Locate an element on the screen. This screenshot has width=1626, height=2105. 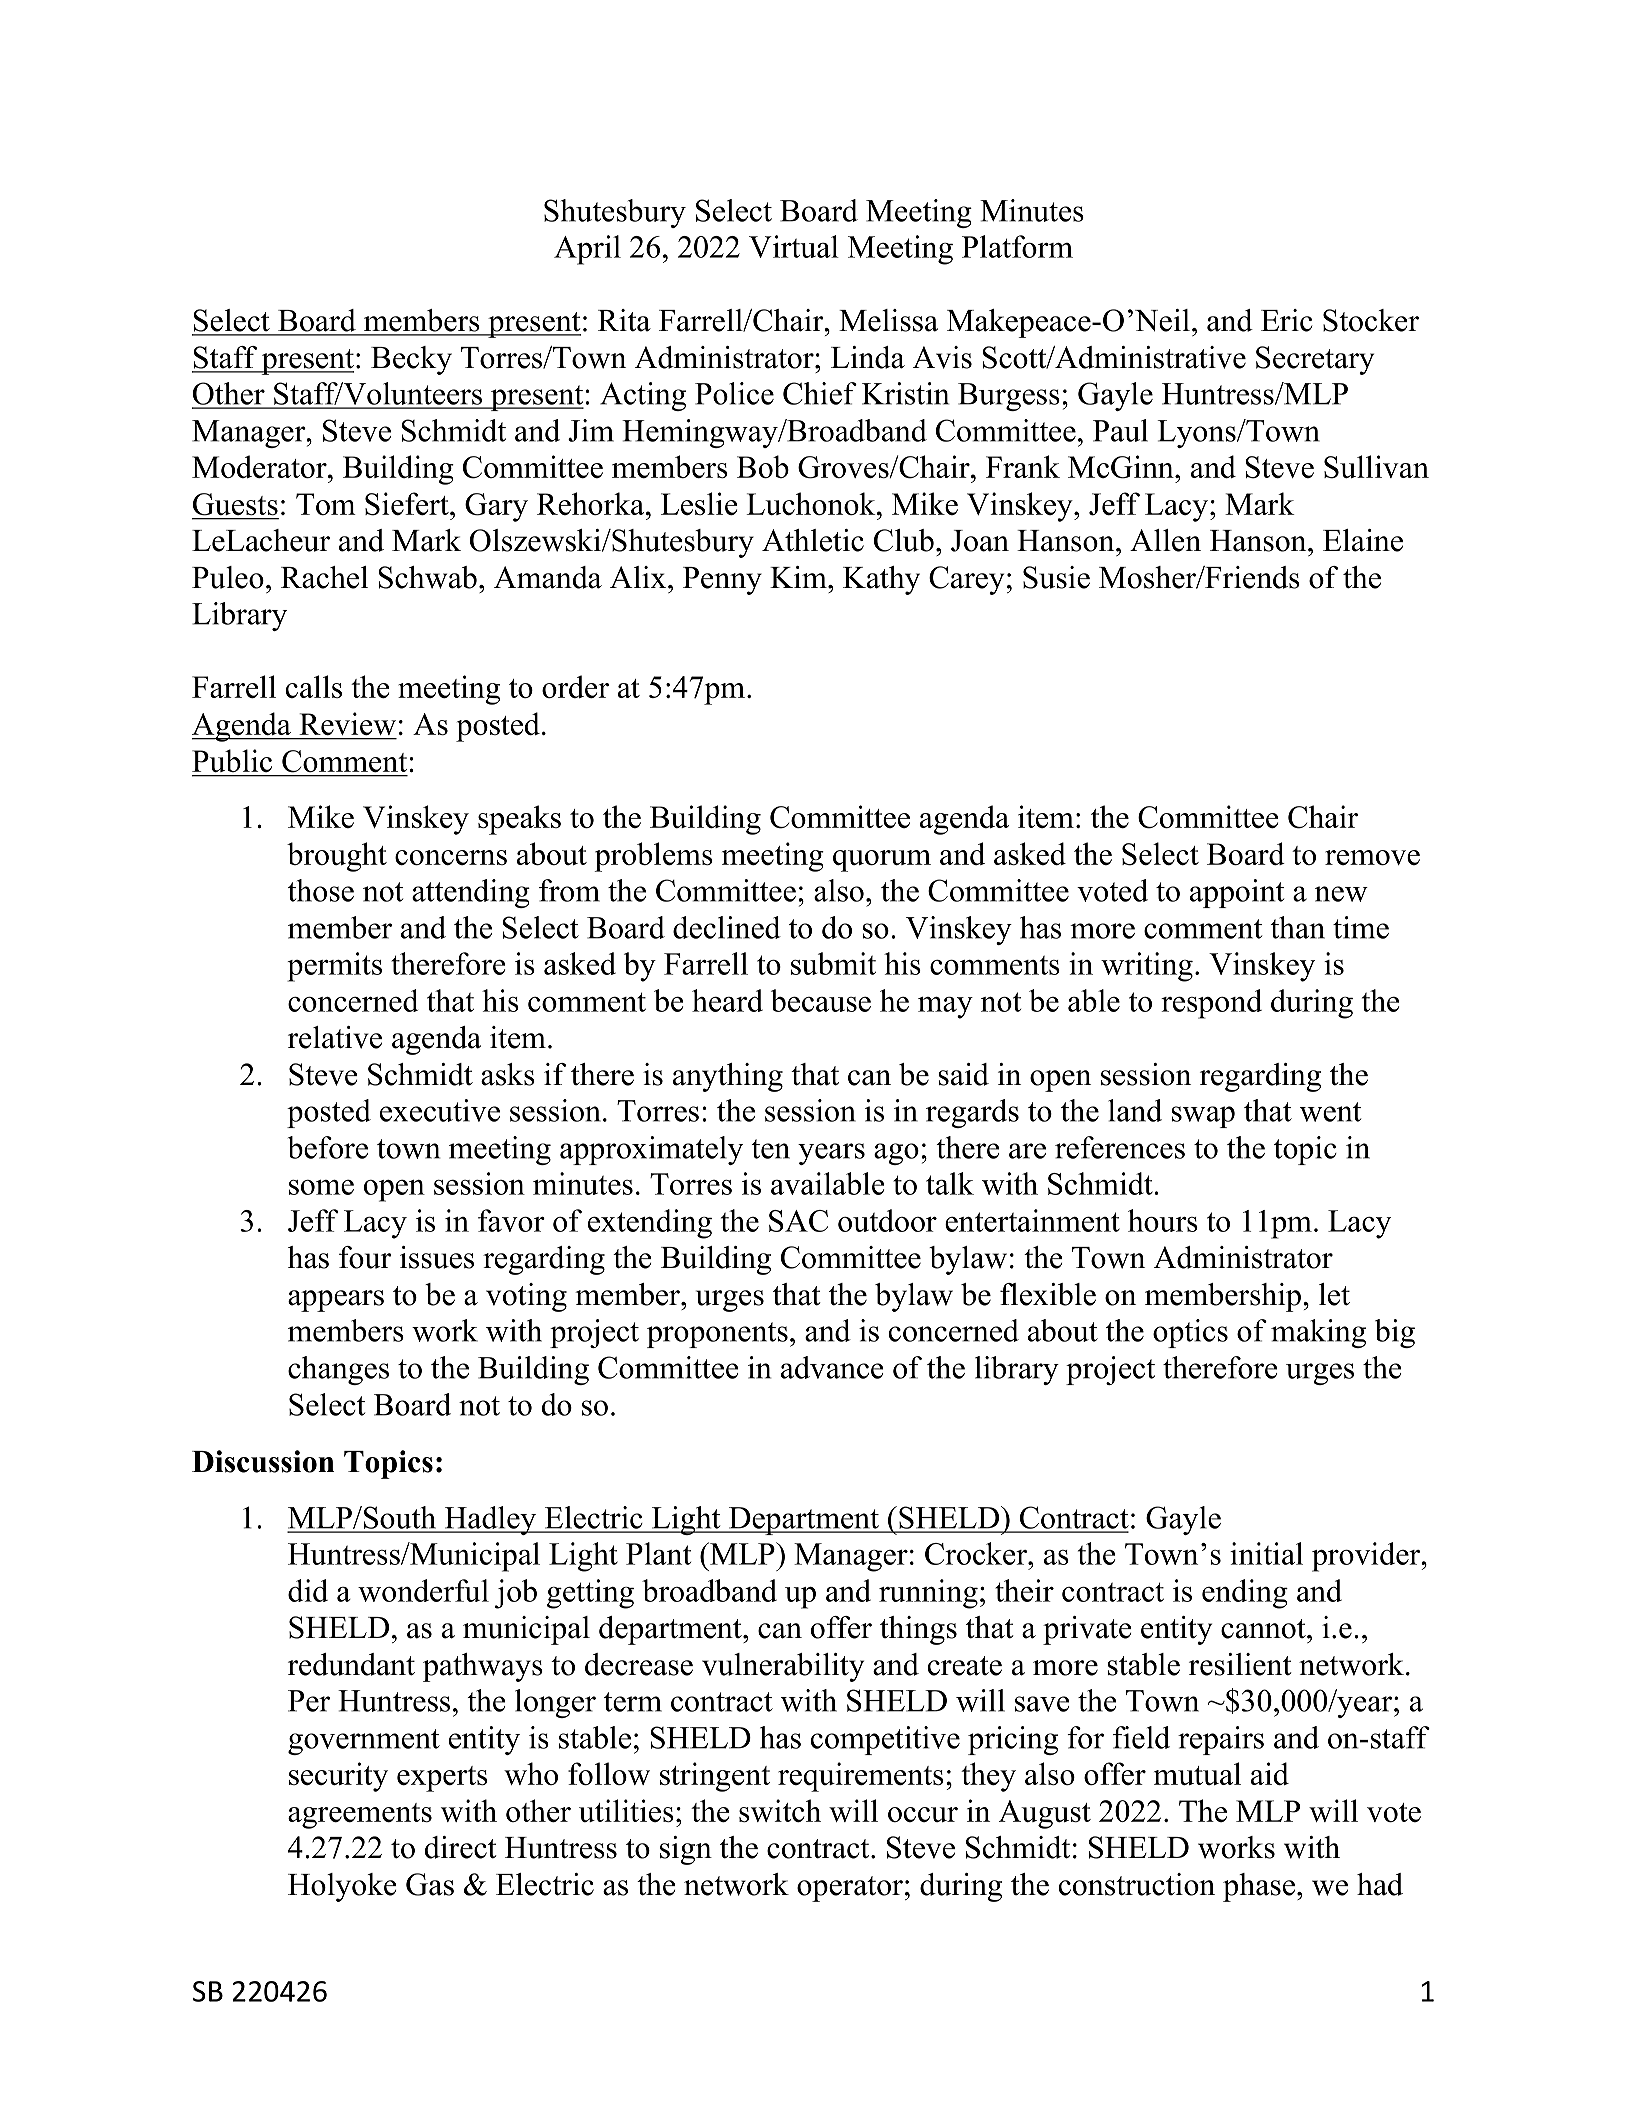
Eric is located at coordinates (1286, 320).
